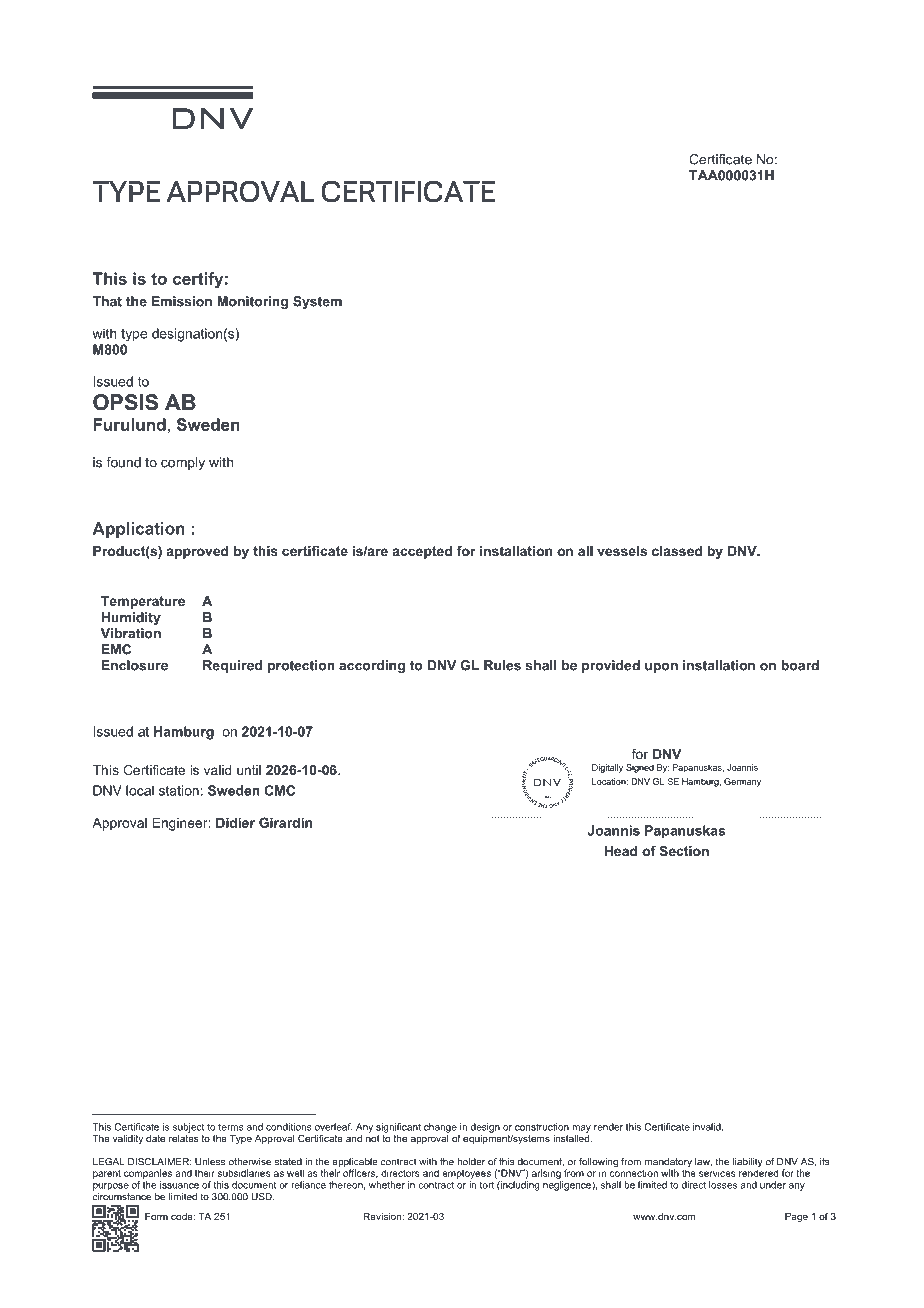  What do you see at coordinates (723, 1185) in the screenshot?
I see `losses` at bounding box center [723, 1185].
